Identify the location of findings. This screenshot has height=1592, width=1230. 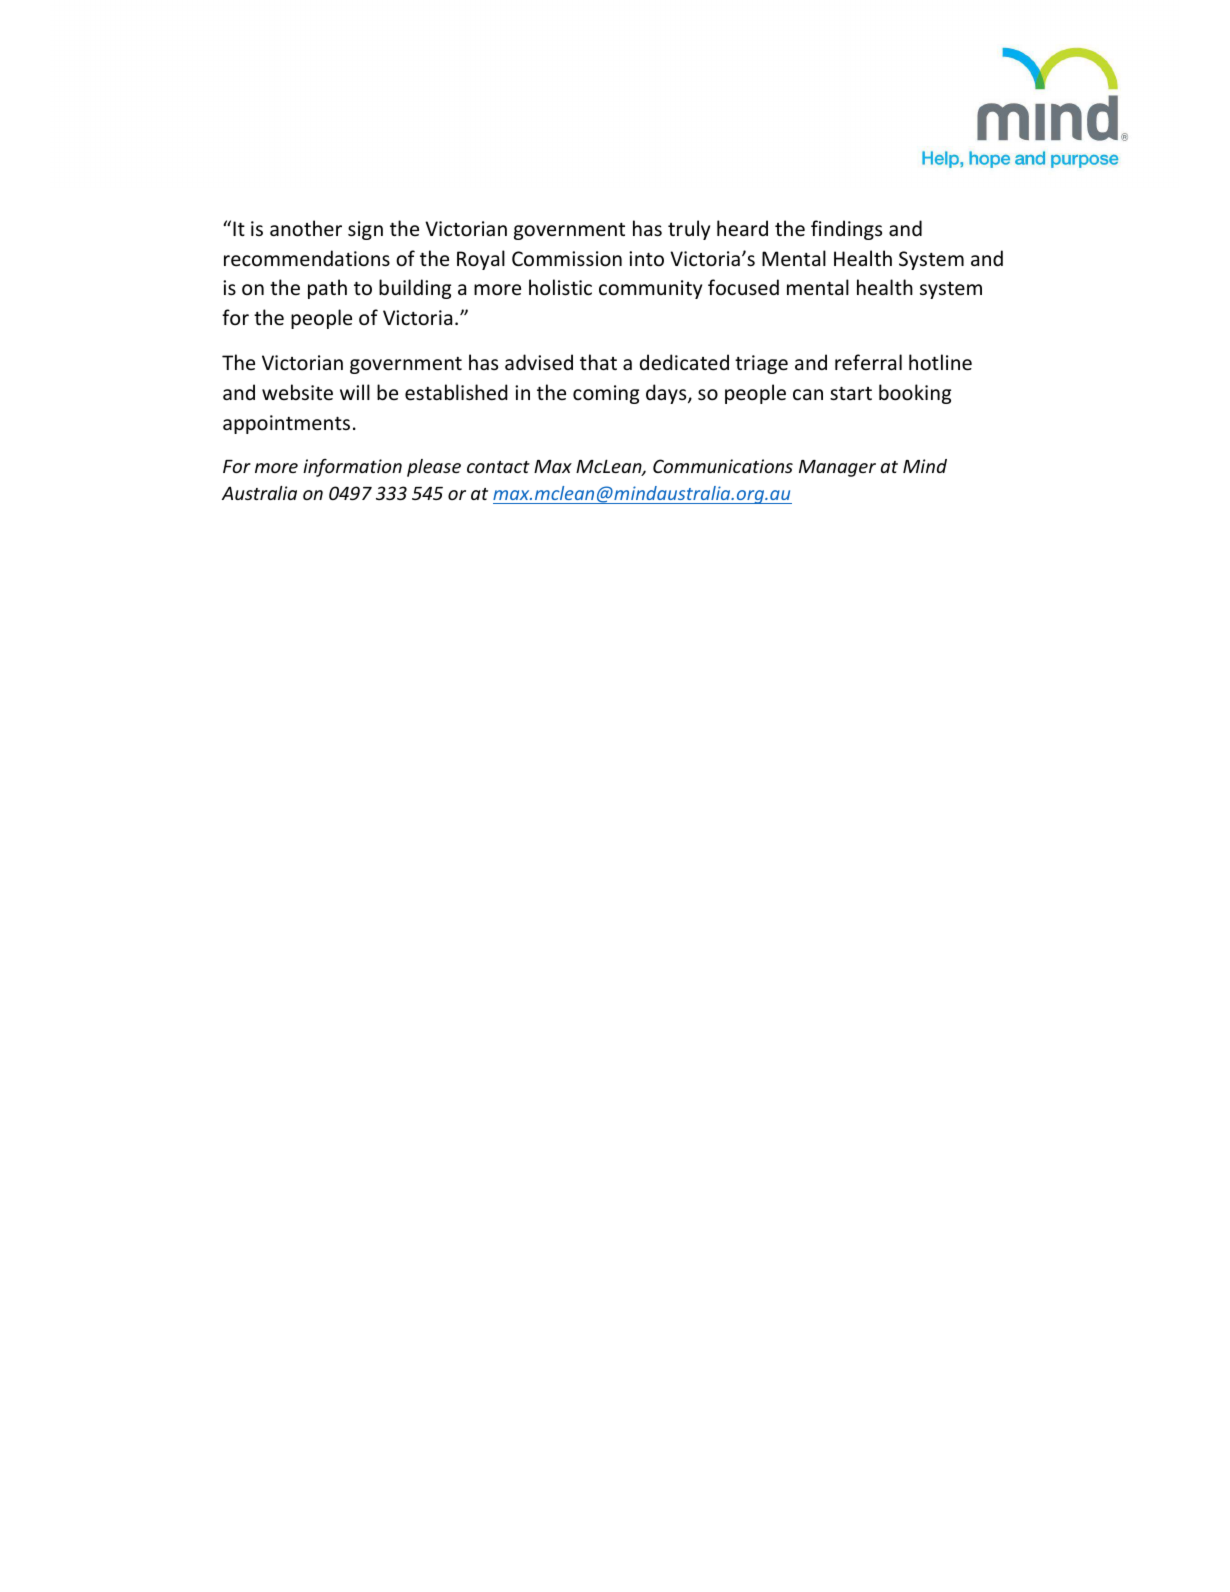
(846, 230).
